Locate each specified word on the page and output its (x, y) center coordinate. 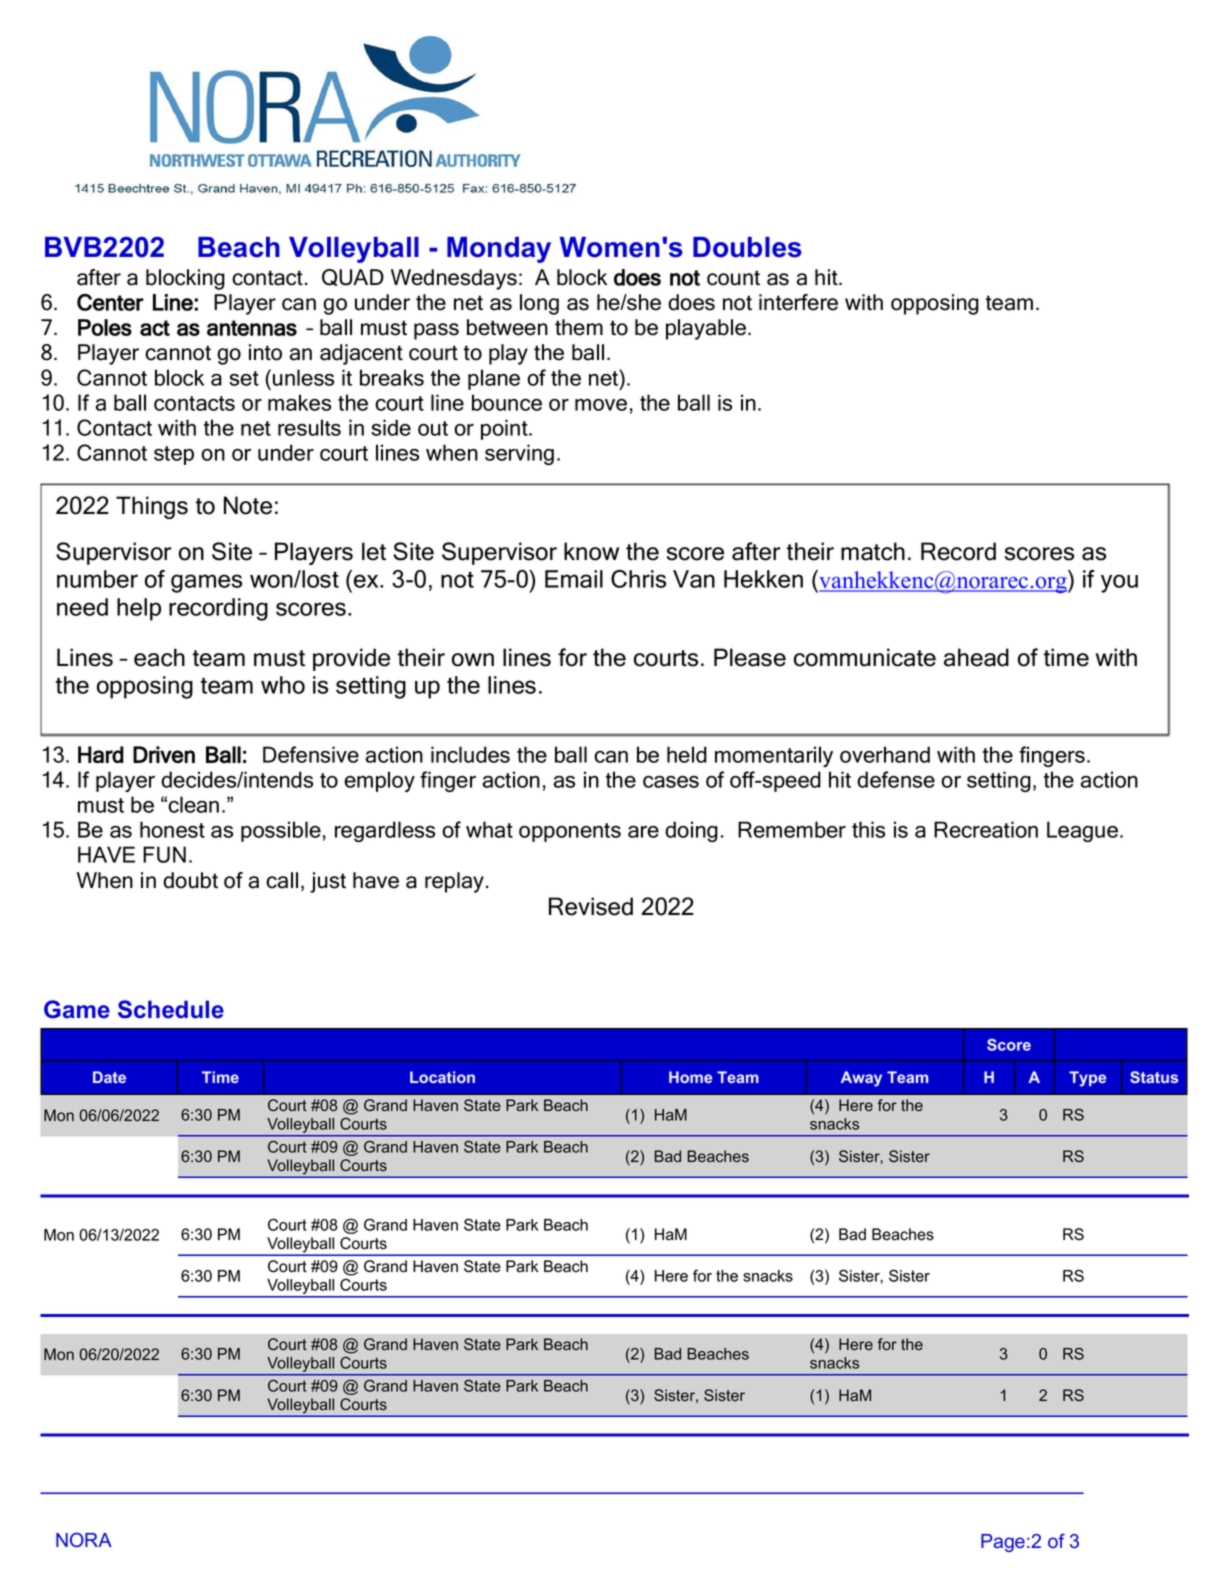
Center (110, 302)
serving (519, 454)
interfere (798, 302)
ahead (976, 657)
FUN (164, 854)
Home (690, 1077)
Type (1087, 1079)
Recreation (986, 829)
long (539, 304)
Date (109, 1077)
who (283, 685)
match (873, 551)
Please (750, 657)
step (174, 455)
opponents (570, 832)
